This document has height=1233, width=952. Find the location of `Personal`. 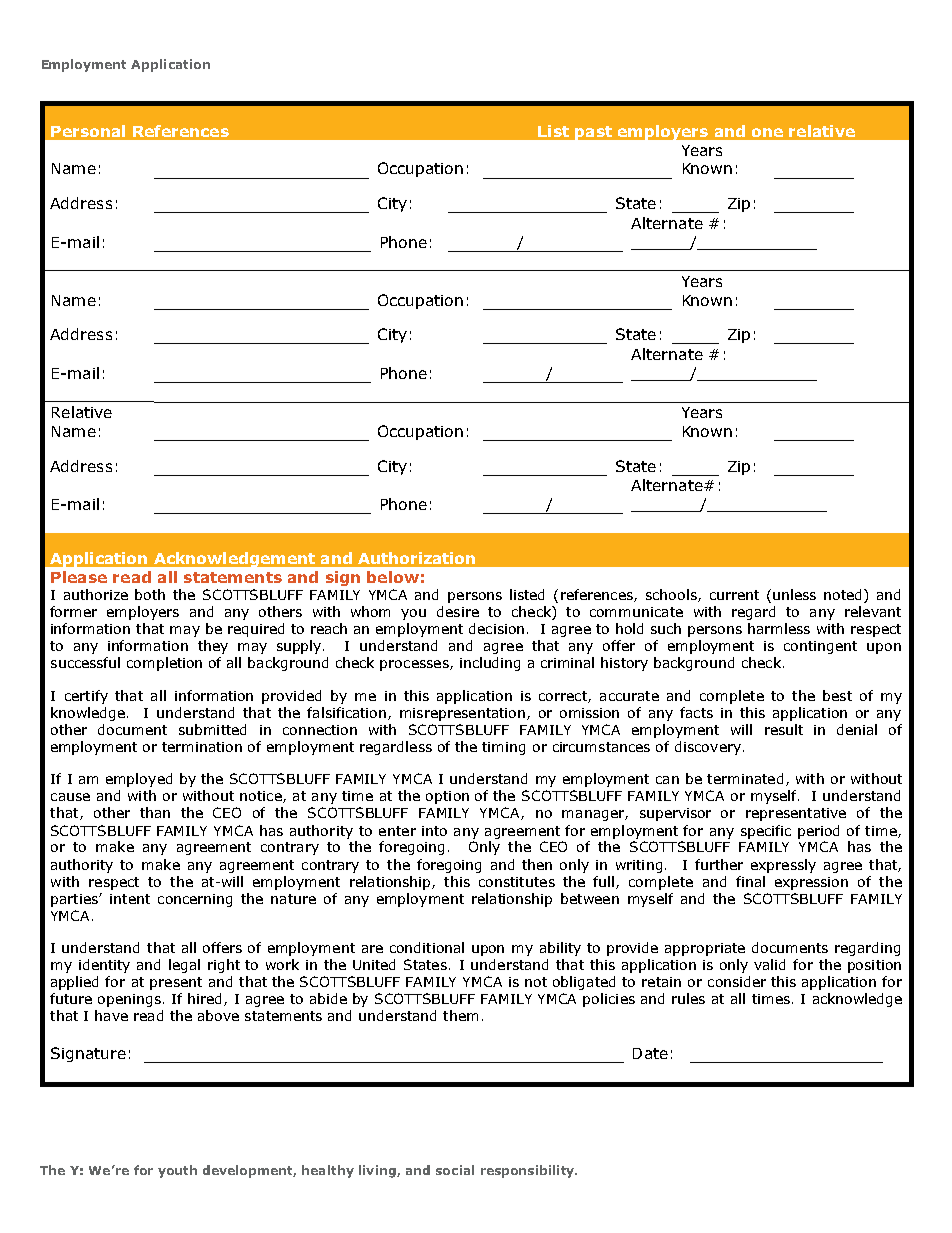

Personal is located at coordinates (88, 131).
